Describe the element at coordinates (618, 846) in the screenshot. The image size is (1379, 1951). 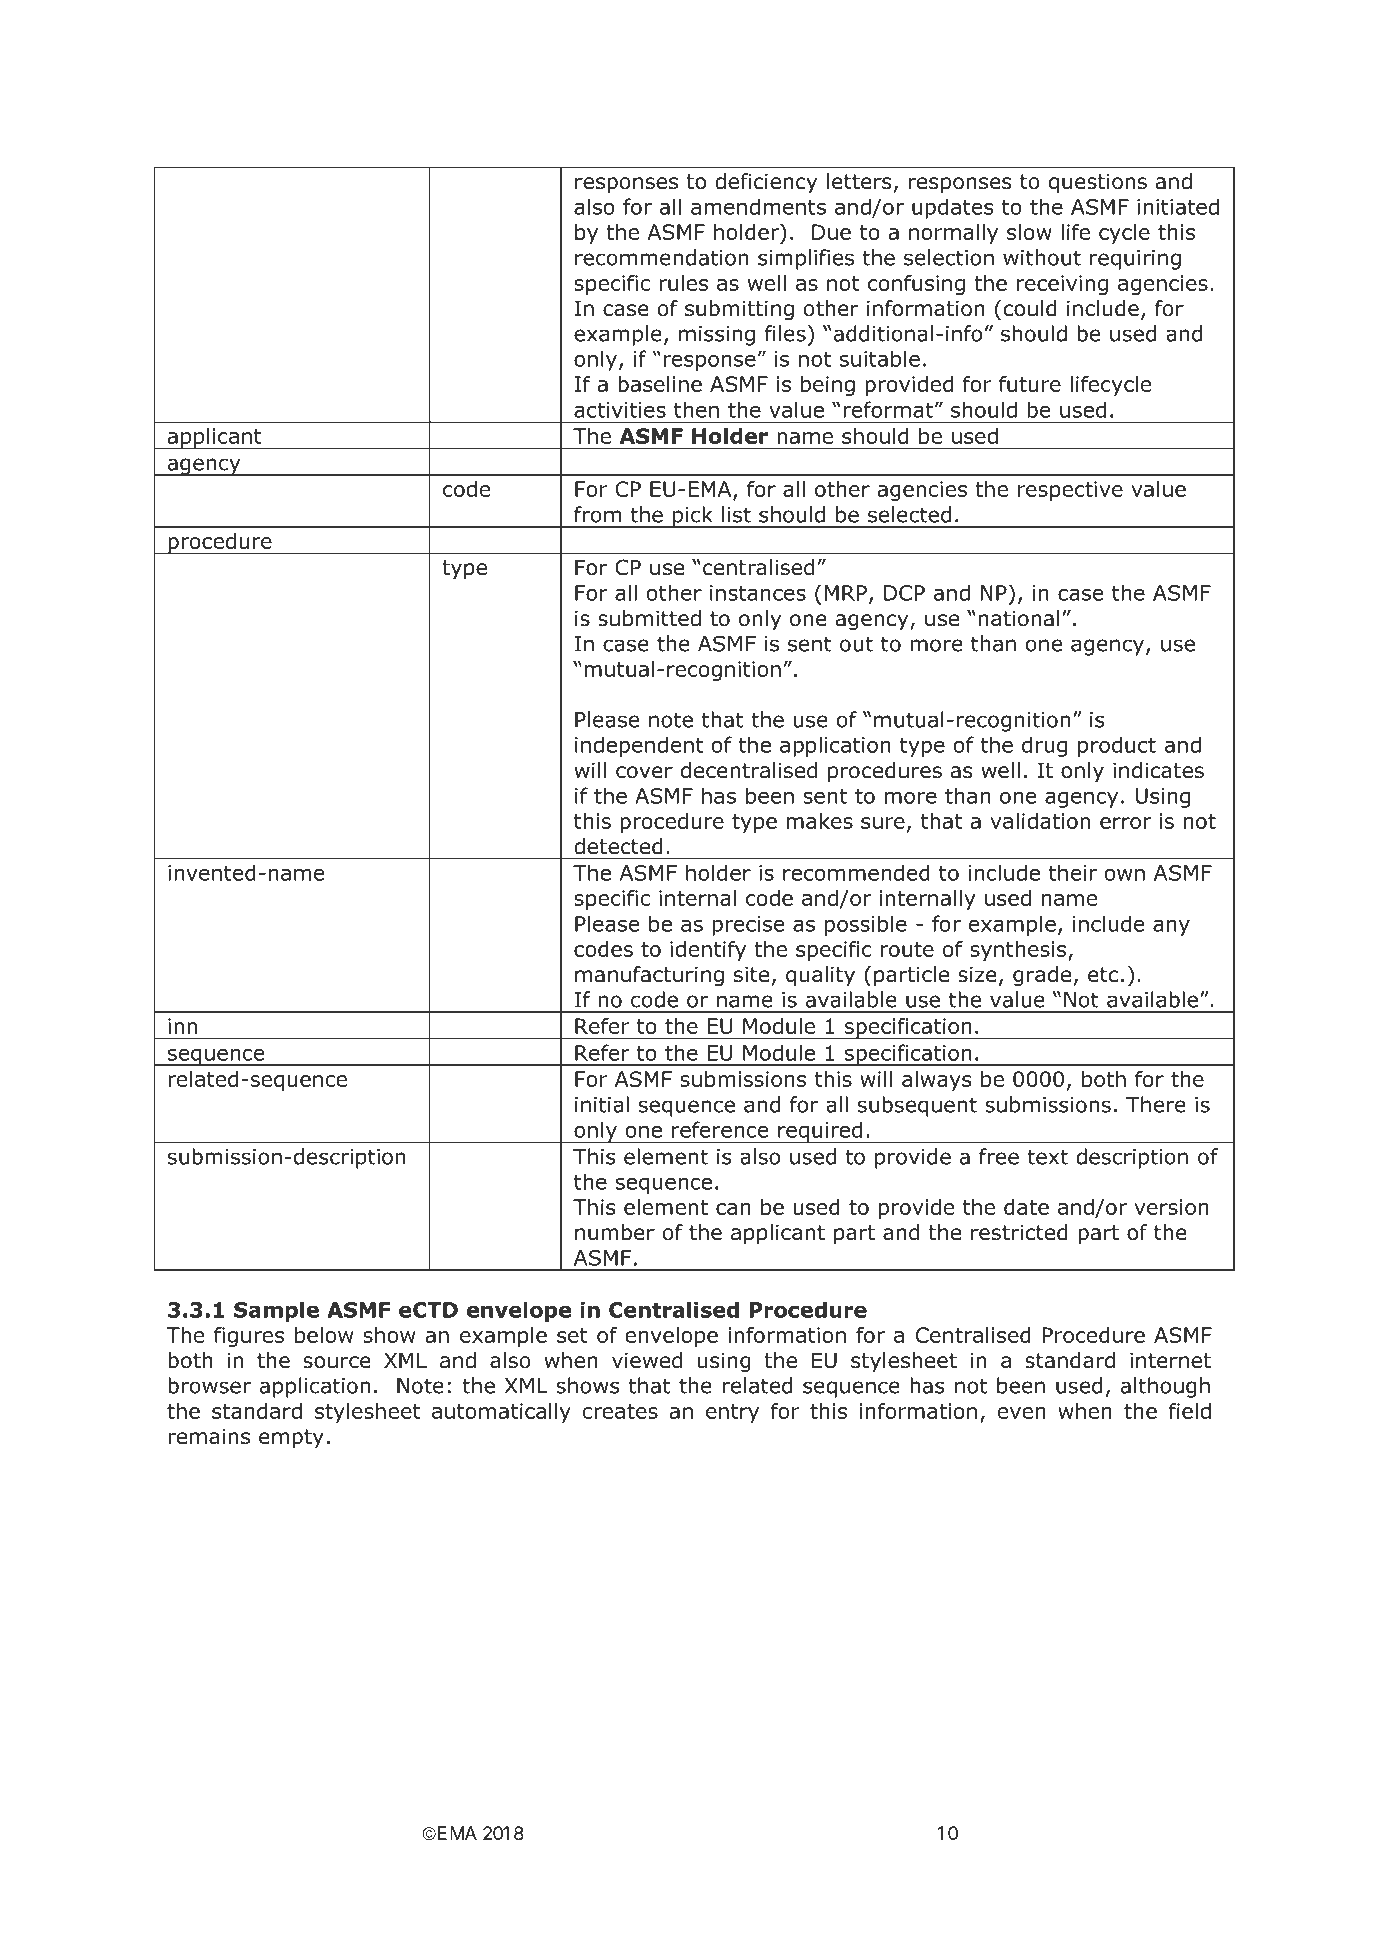
I see `detected` at that location.
